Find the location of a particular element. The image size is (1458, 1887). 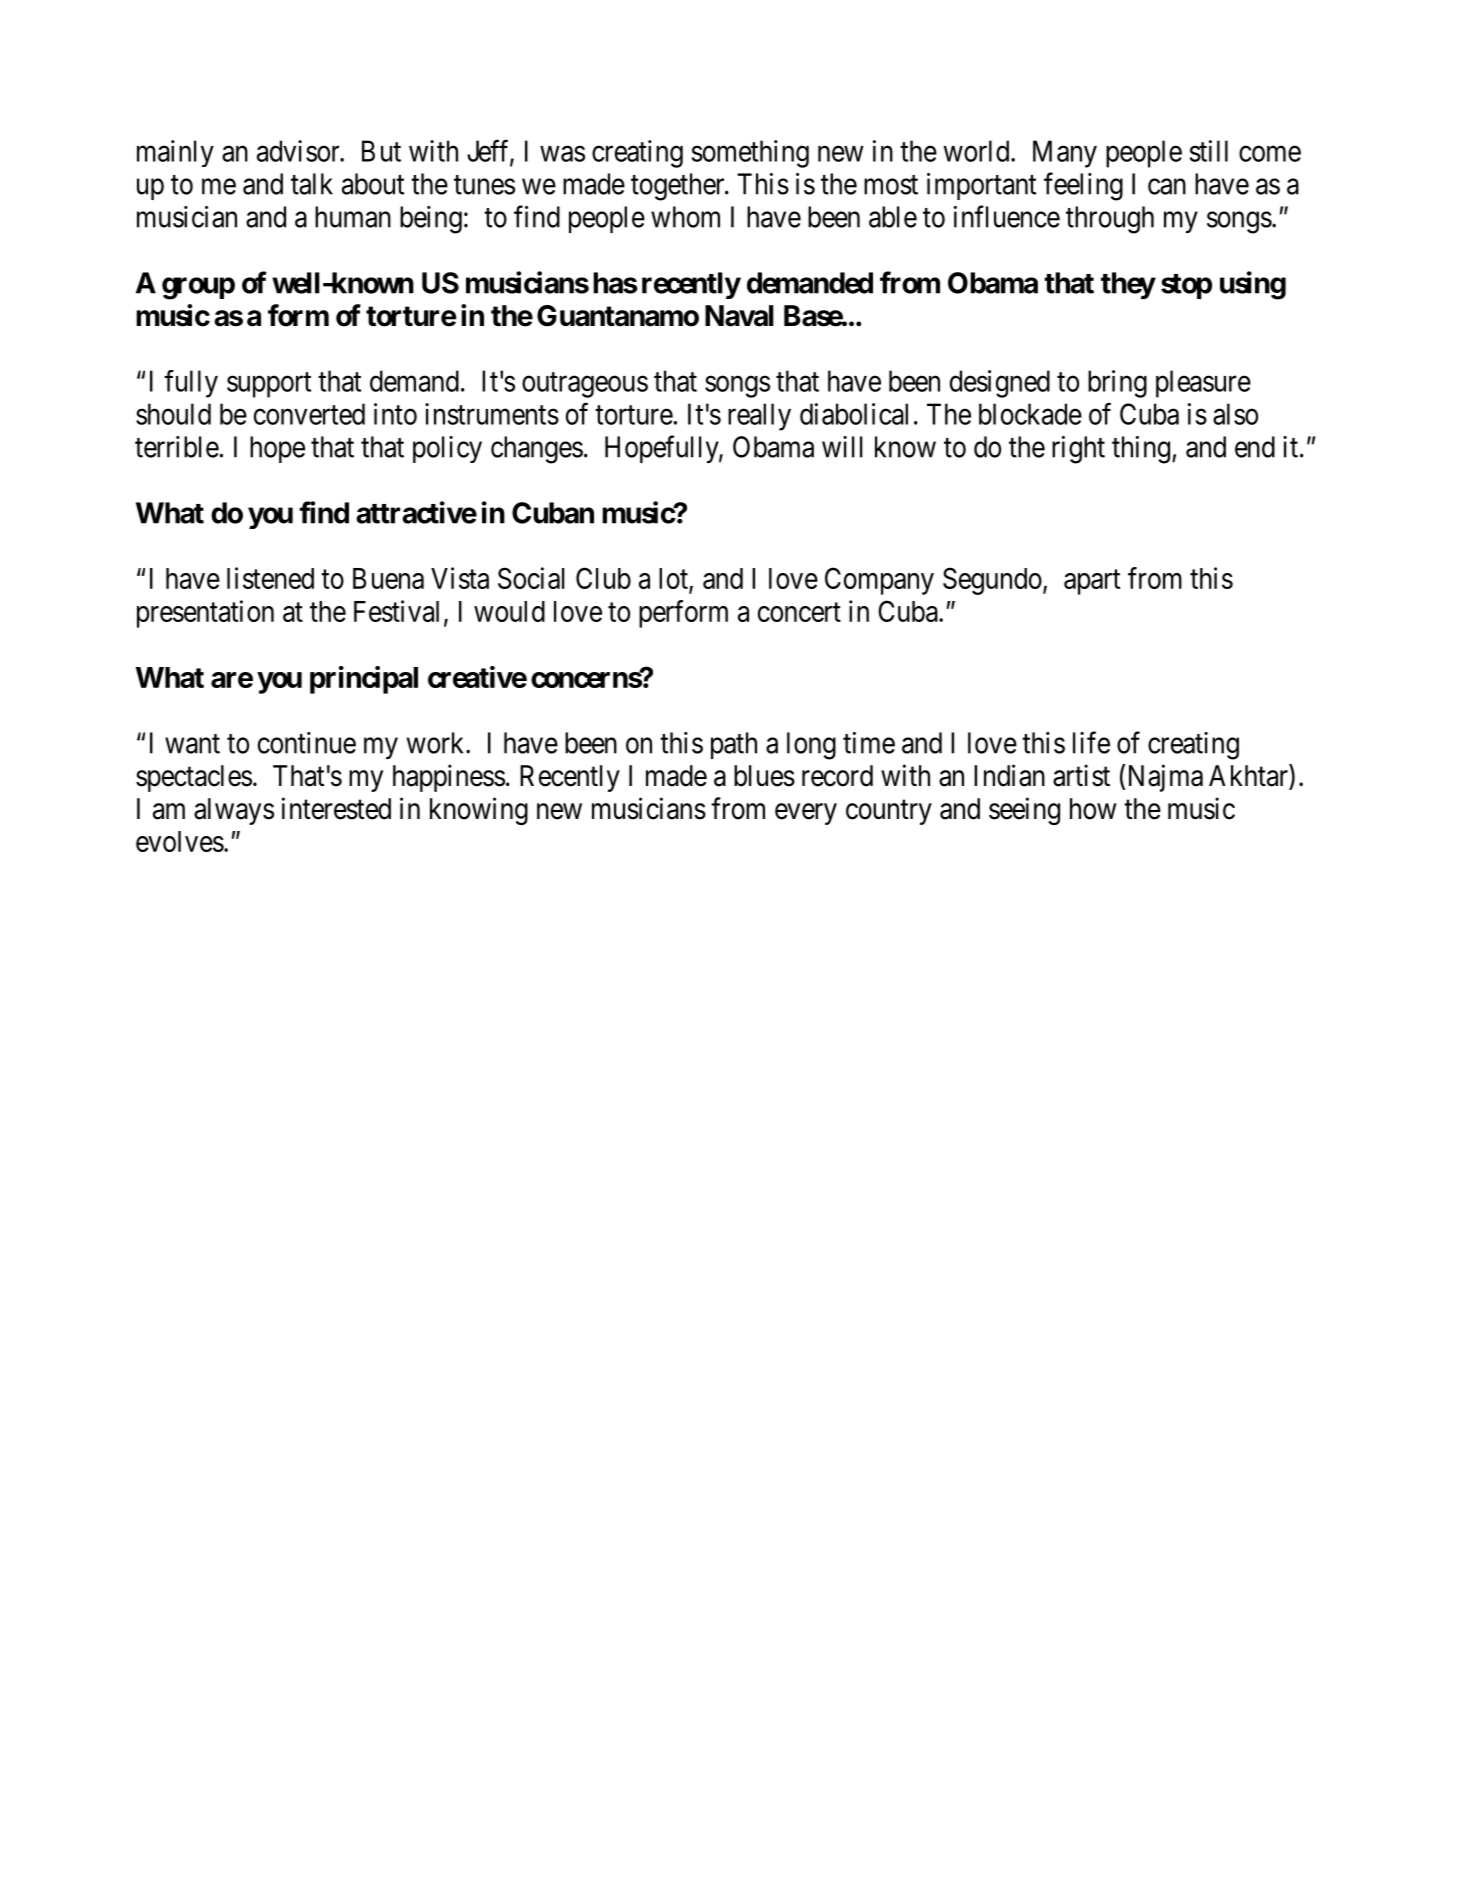

concert is located at coordinates (799, 612).
